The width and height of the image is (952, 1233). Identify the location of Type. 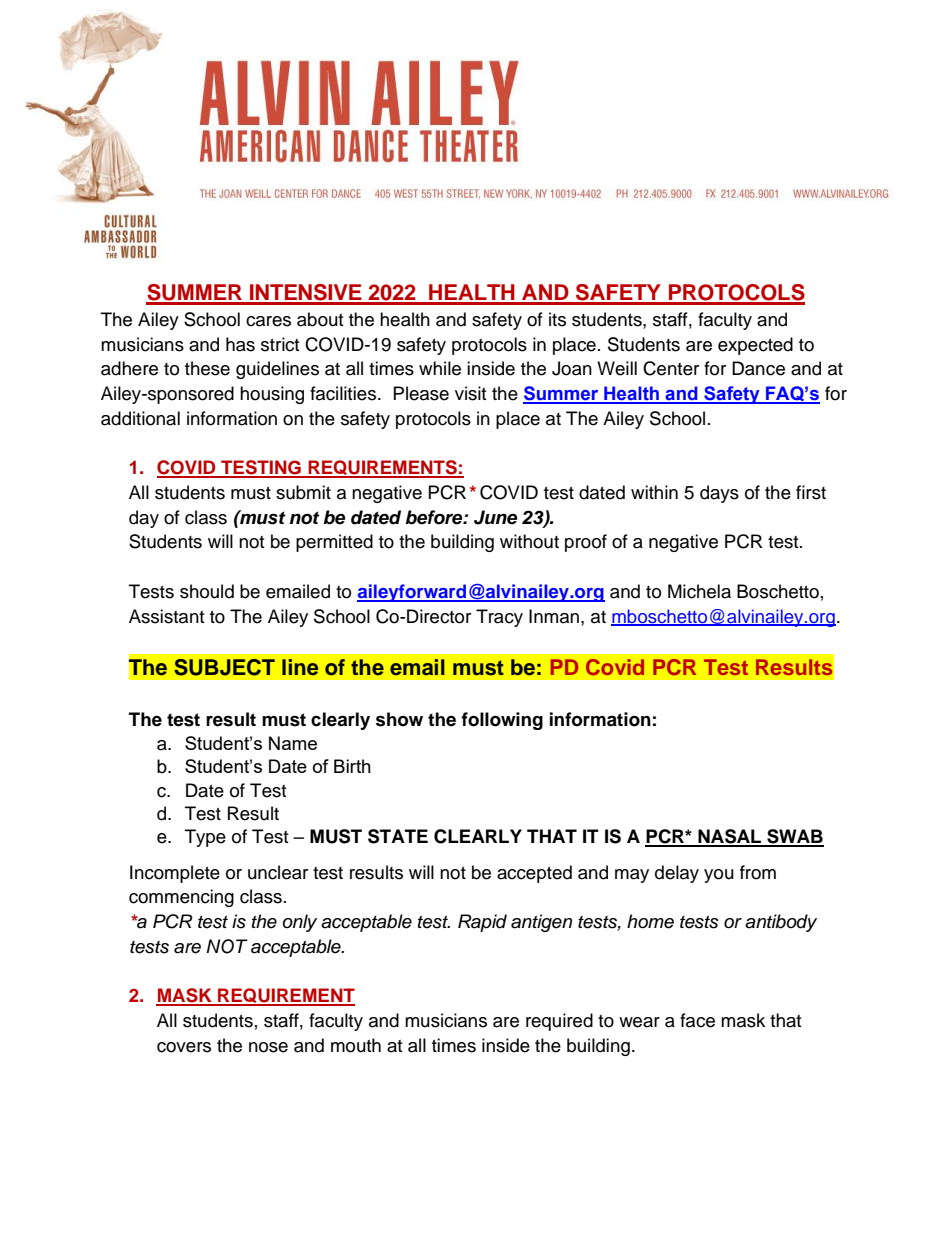
(205, 838).
